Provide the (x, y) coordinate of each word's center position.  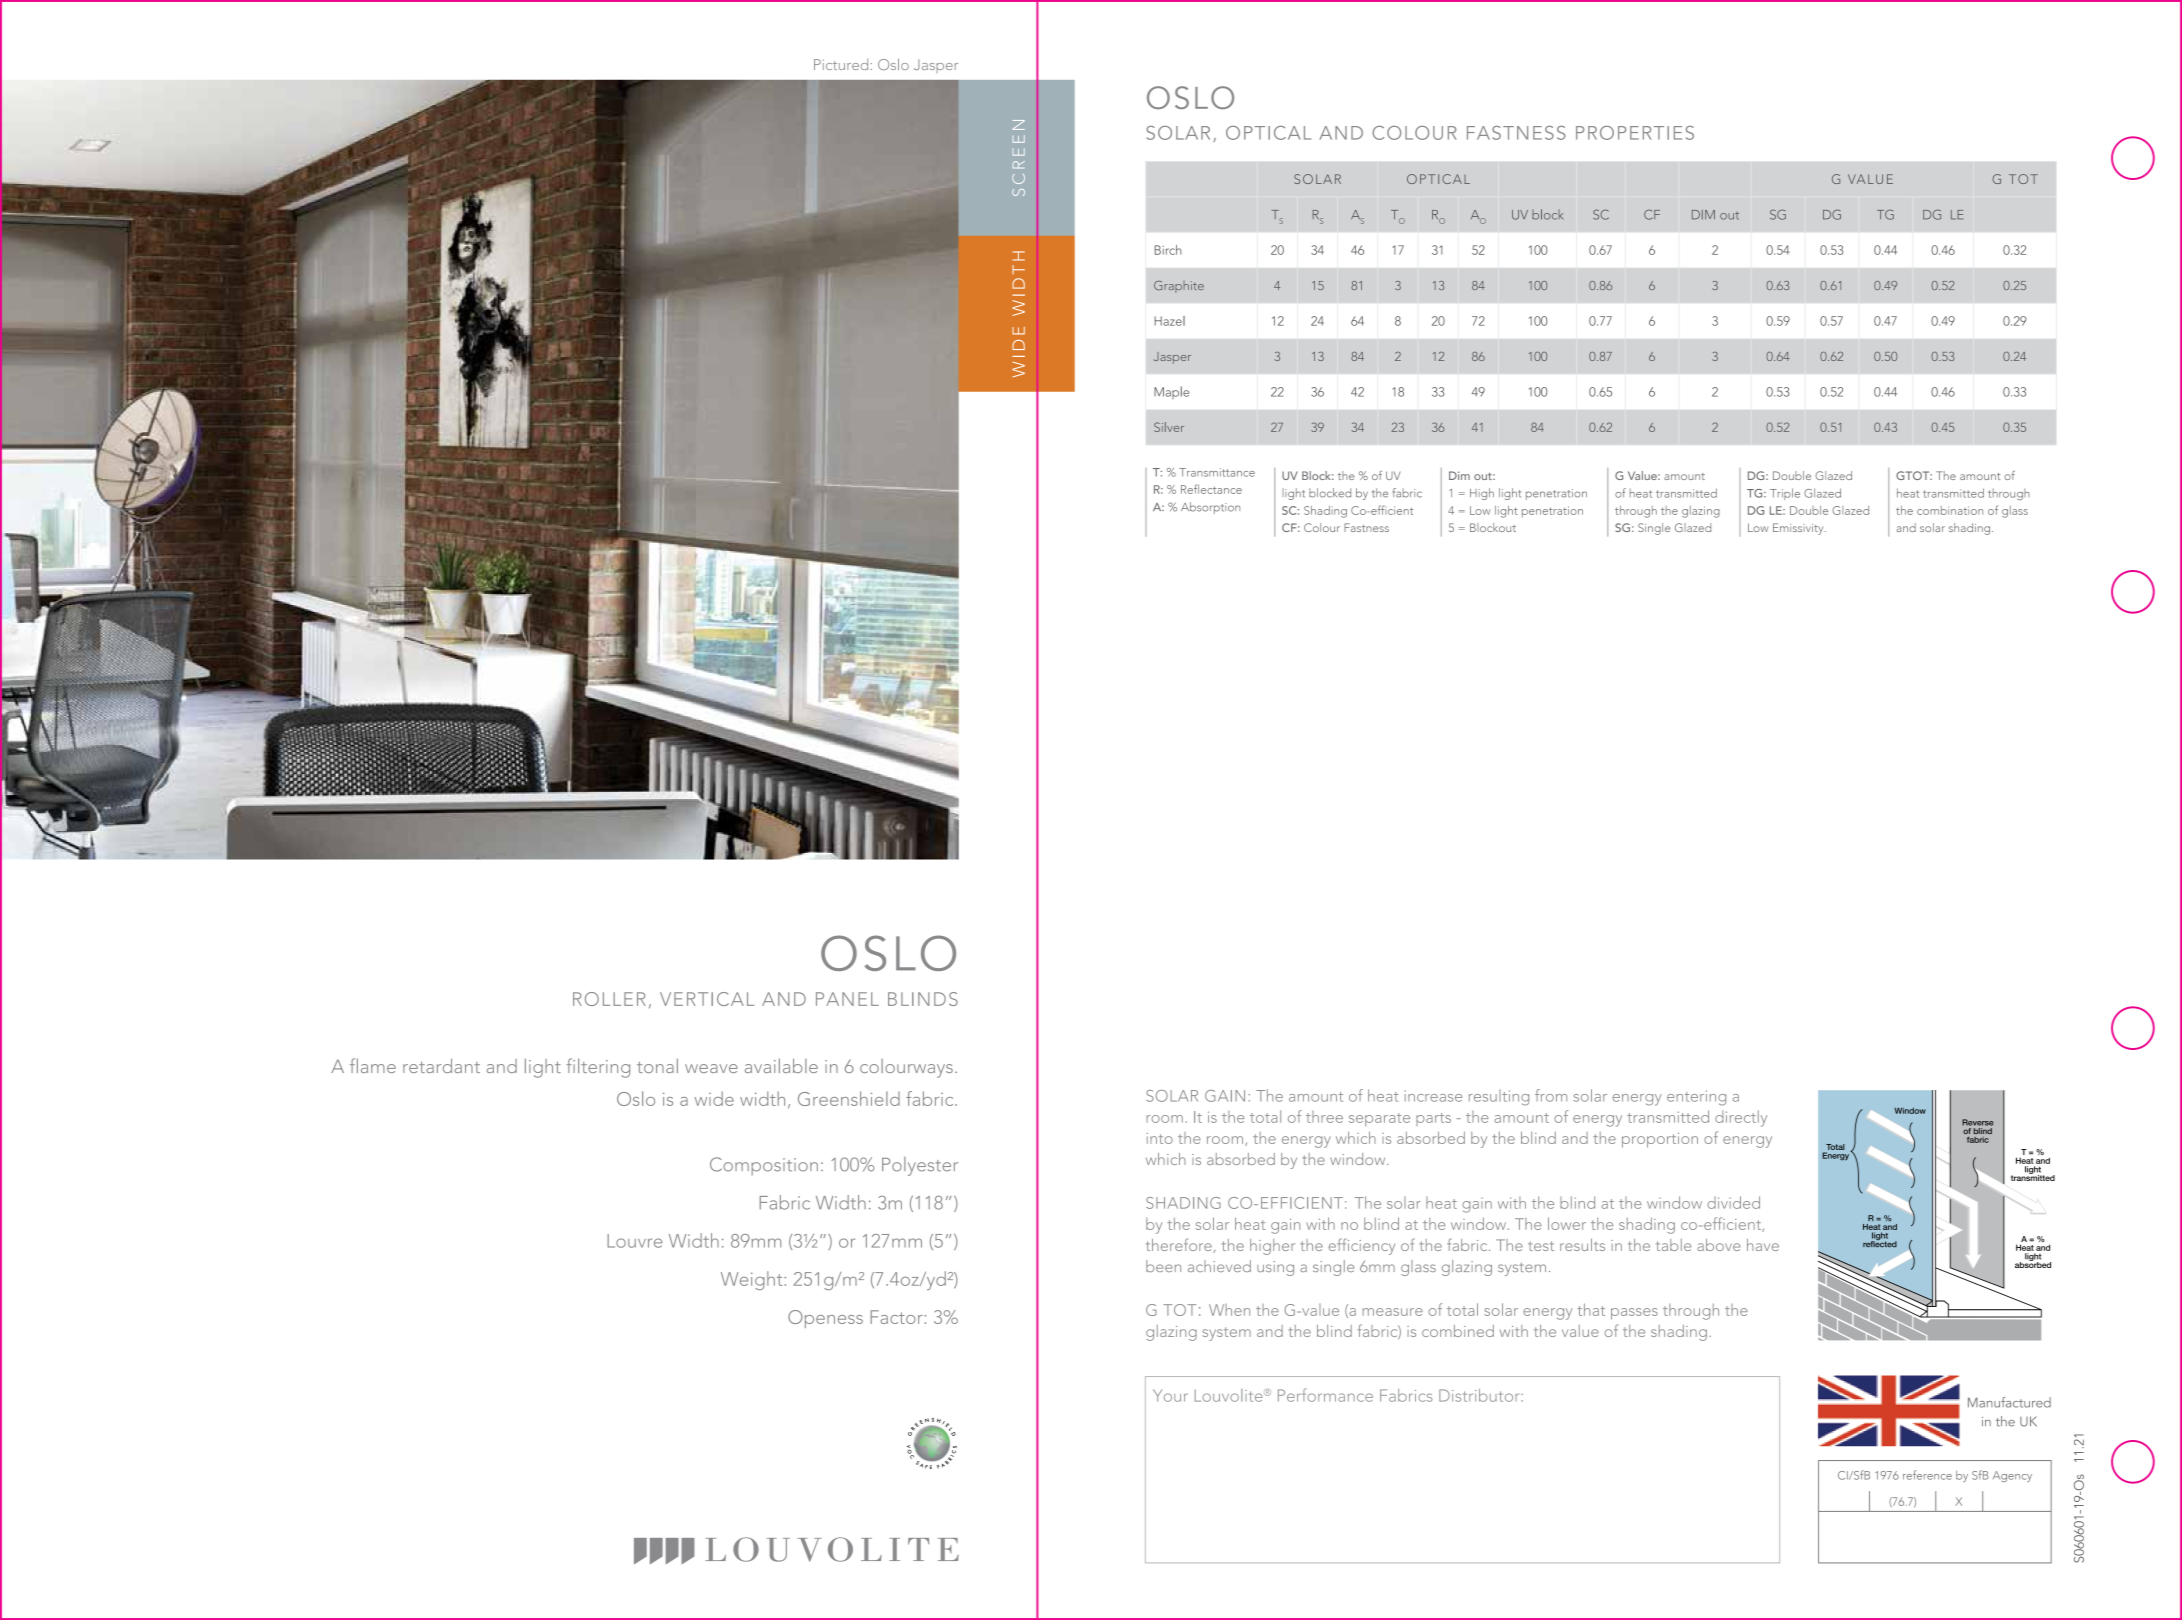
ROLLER (609, 999)
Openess (825, 1319)
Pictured (841, 64)
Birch (1168, 250)
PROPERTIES (1635, 133)
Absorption (1210, 508)
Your (1170, 1395)
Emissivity (1799, 529)
